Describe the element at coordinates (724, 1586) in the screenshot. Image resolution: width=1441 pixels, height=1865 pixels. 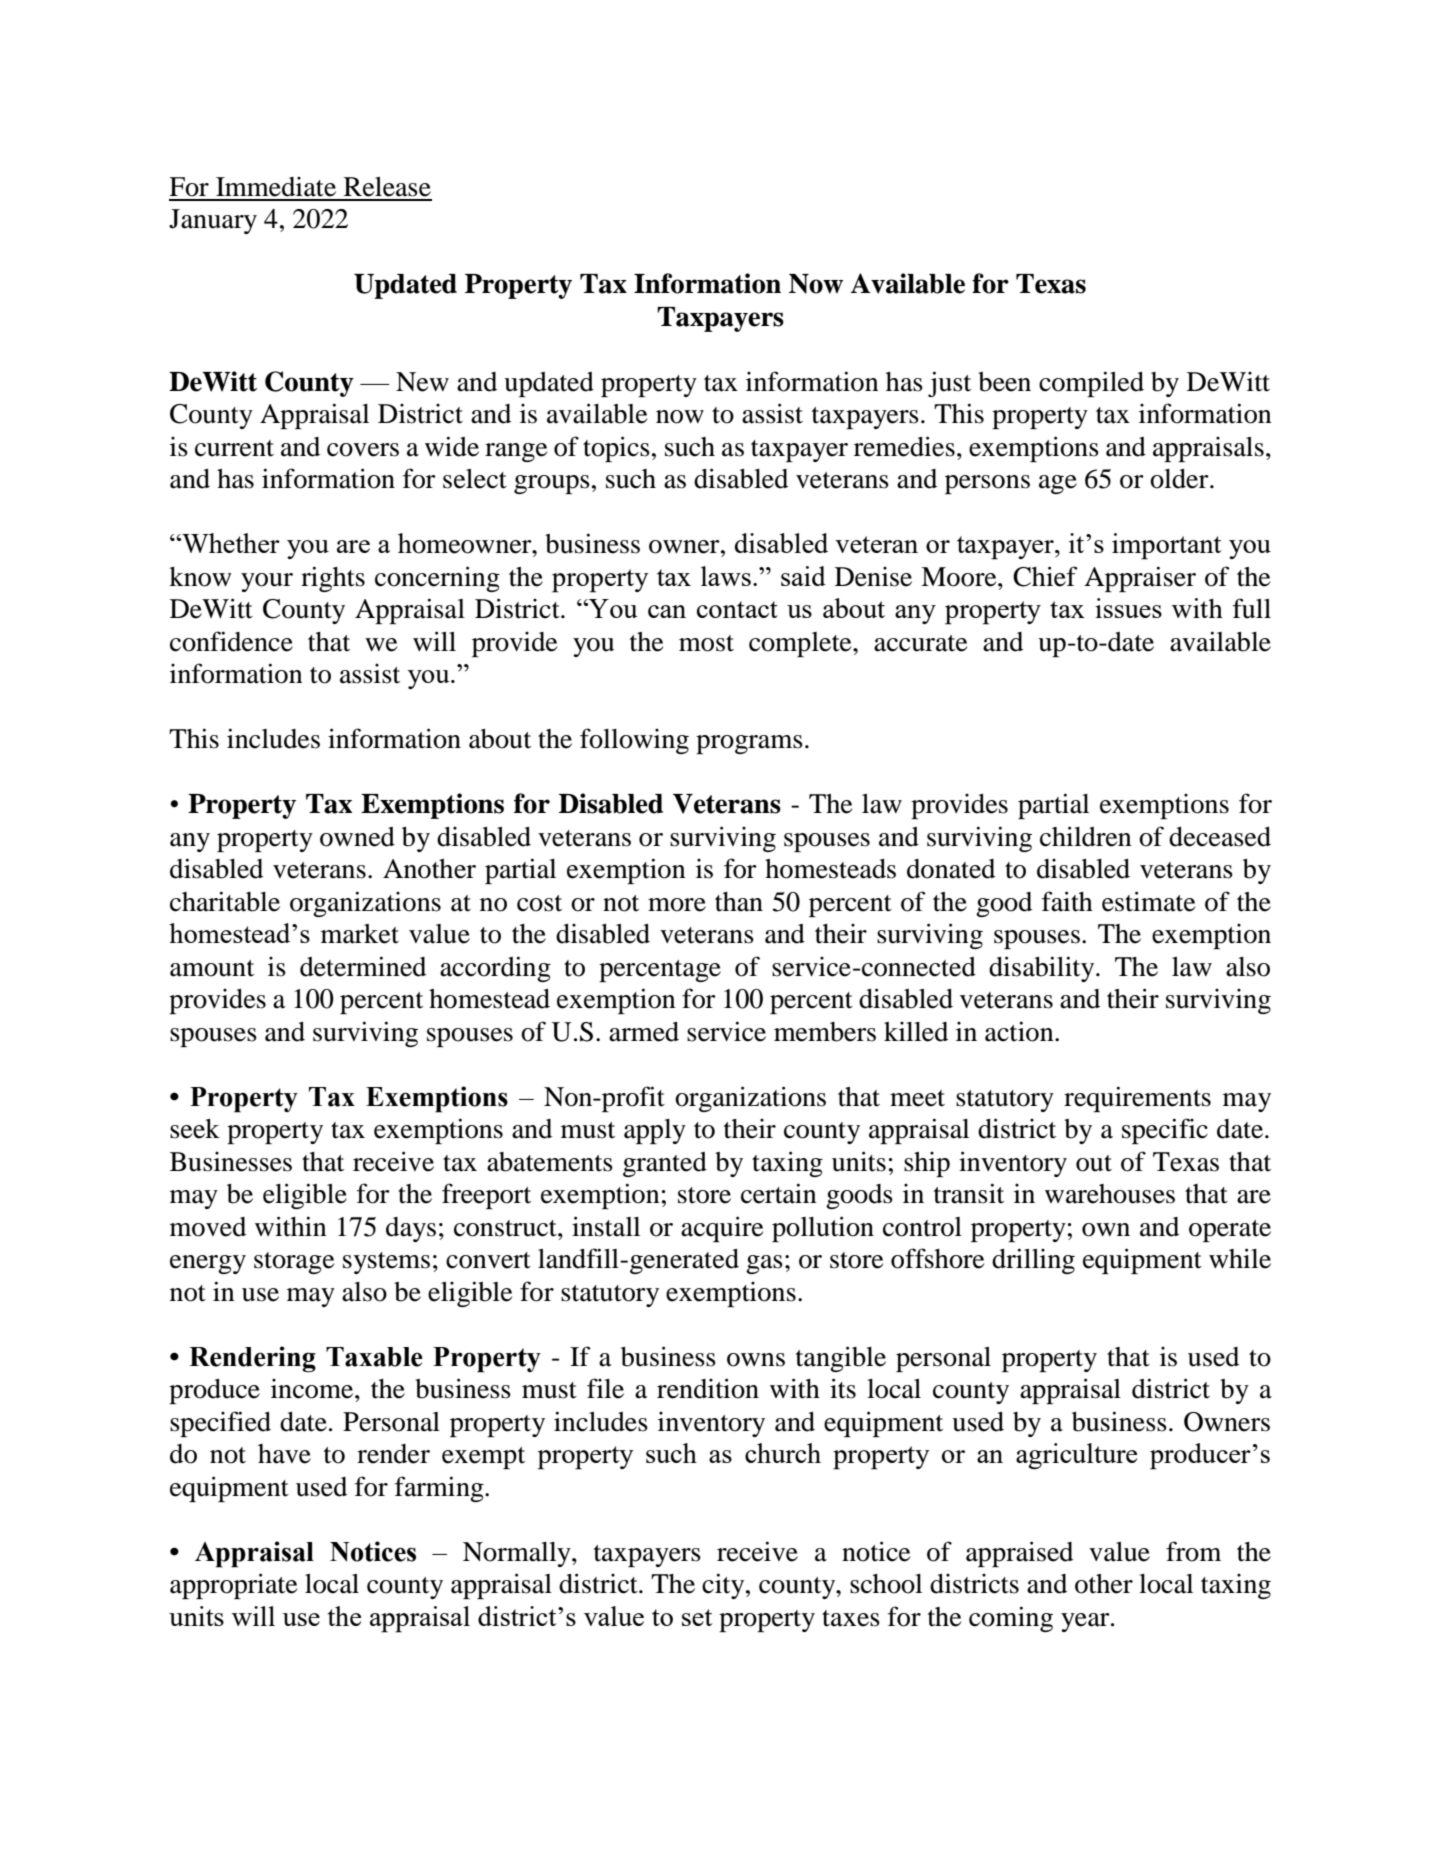
I see `city` at that location.
